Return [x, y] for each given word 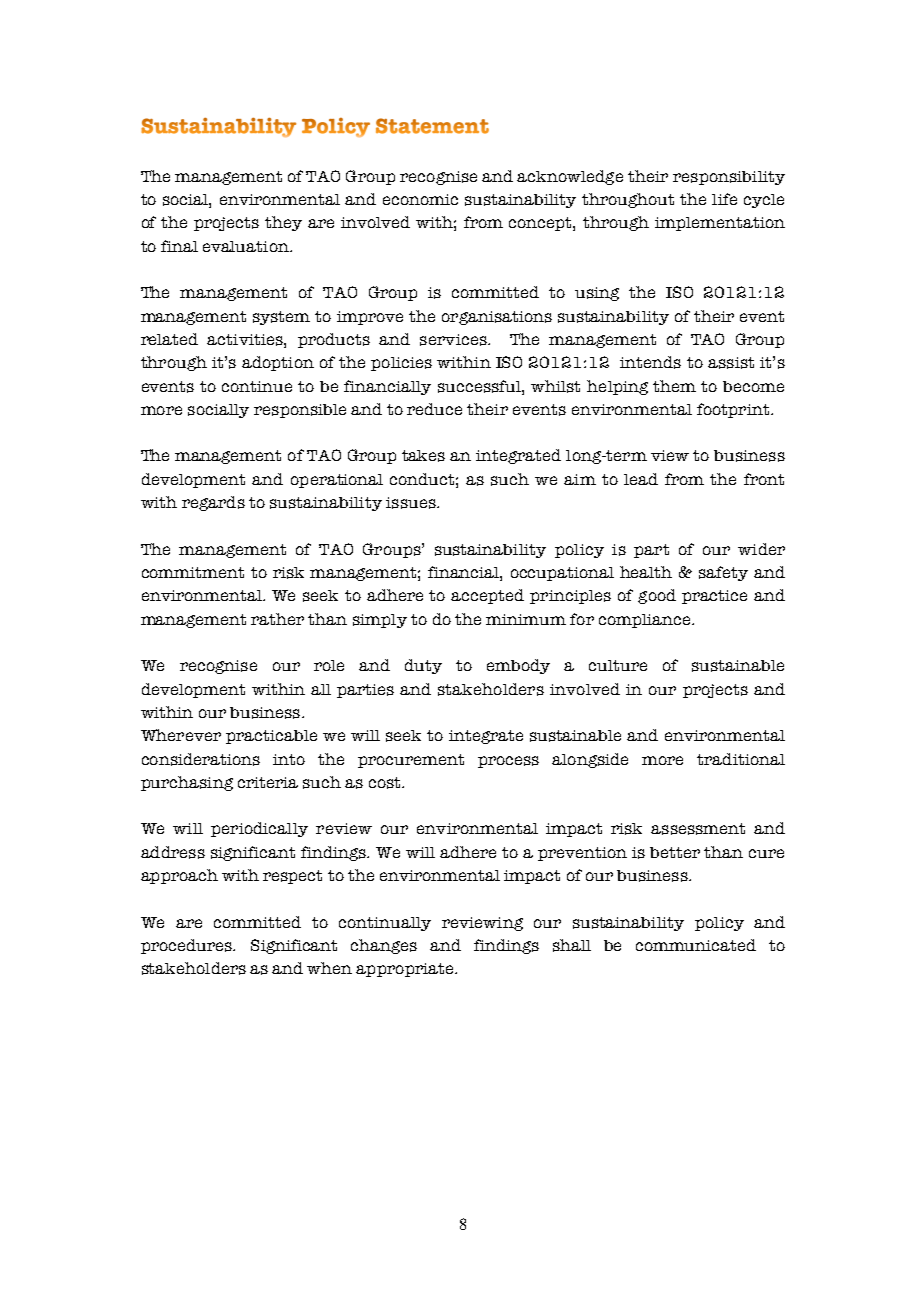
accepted [487, 596]
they [283, 223]
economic [420, 199]
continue [257, 386]
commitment [193, 572]
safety [723, 573]
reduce [434, 409]
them [674, 386]
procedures [188, 946]
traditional [741, 759]
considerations [201, 759]
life [724, 199]
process [508, 762]
